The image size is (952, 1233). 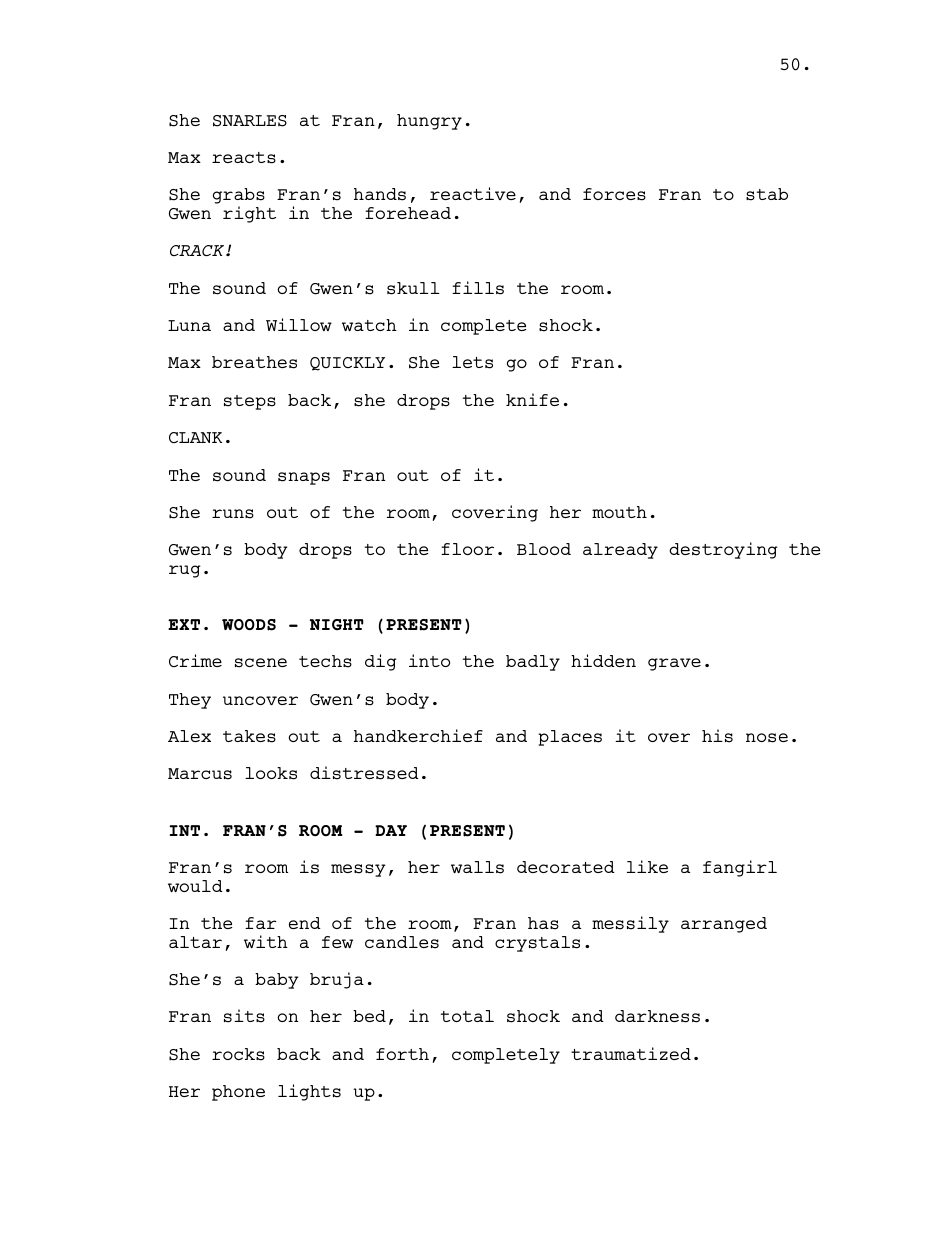 What do you see at coordinates (249, 625) in the image?
I see `WOODS` at bounding box center [249, 625].
